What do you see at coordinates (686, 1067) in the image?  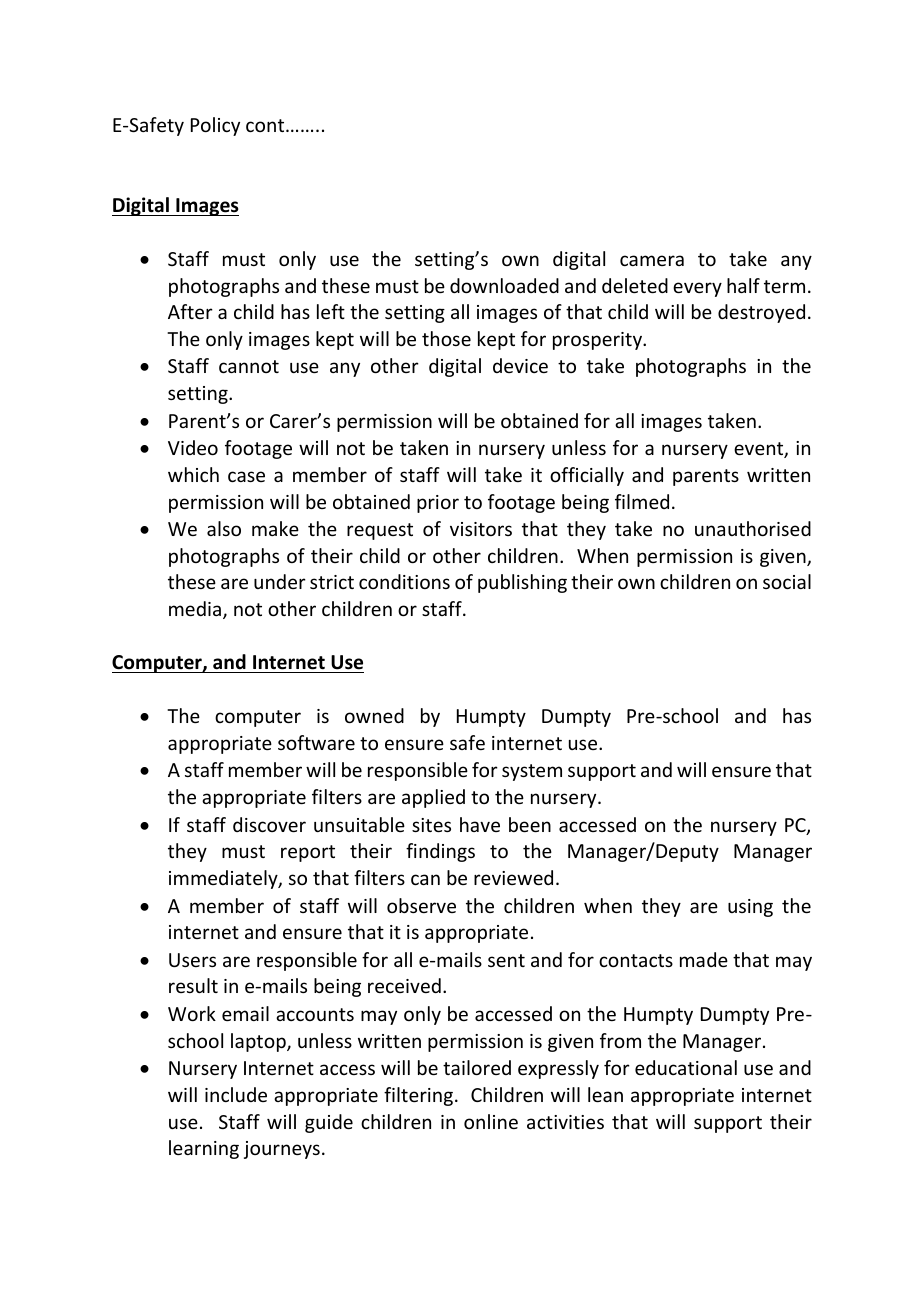 I see `educational` at bounding box center [686, 1067].
